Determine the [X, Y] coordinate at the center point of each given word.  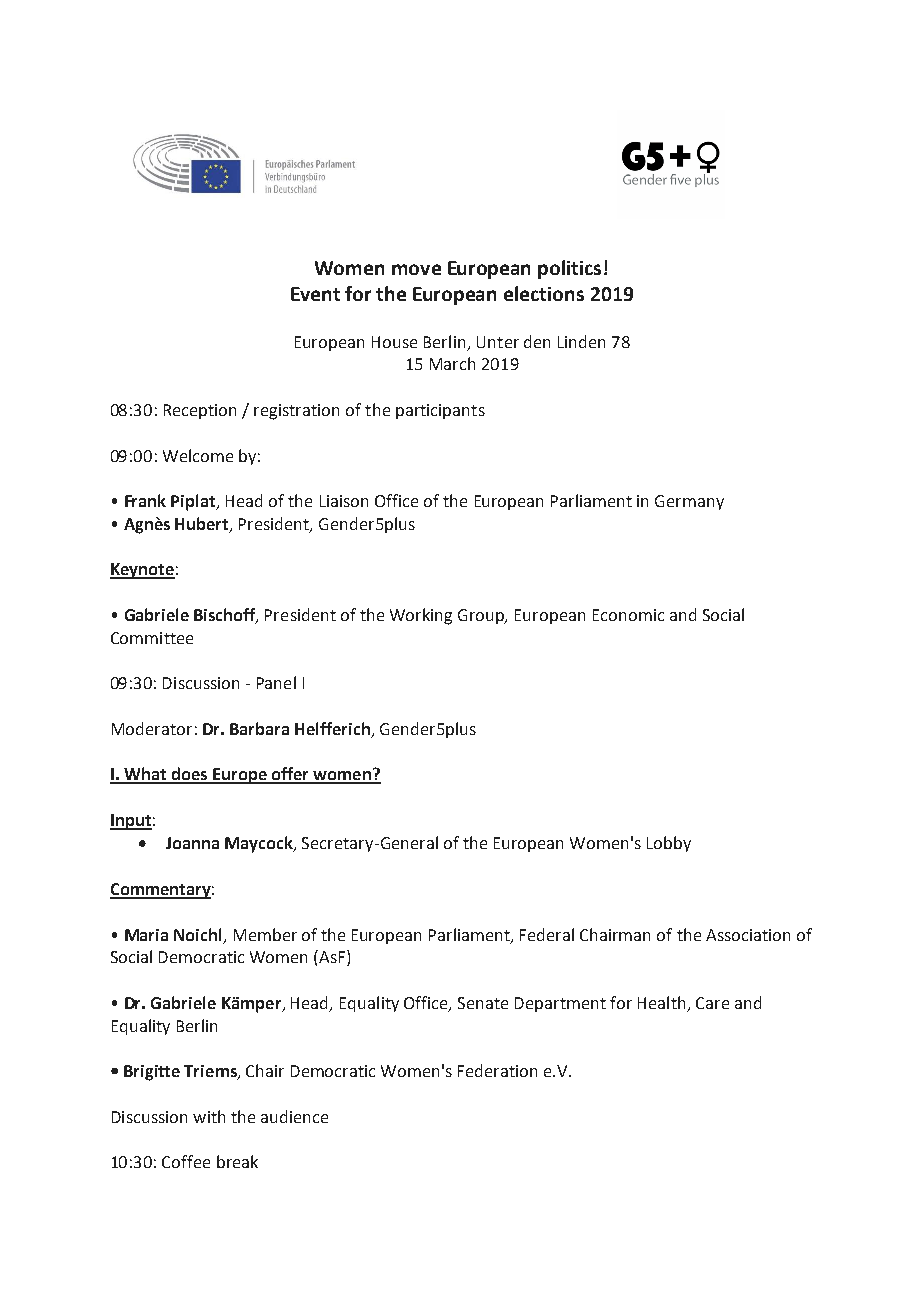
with [209, 1116]
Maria [146, 935]
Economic [628, 615]
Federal [547, 934]
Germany [689, 502]
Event [315, 294]
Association [748, 935]
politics [569, 269]
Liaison [344, 501]
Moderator [152, 728]
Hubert [203, 525]
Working [421, 616]
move [416, 269]
